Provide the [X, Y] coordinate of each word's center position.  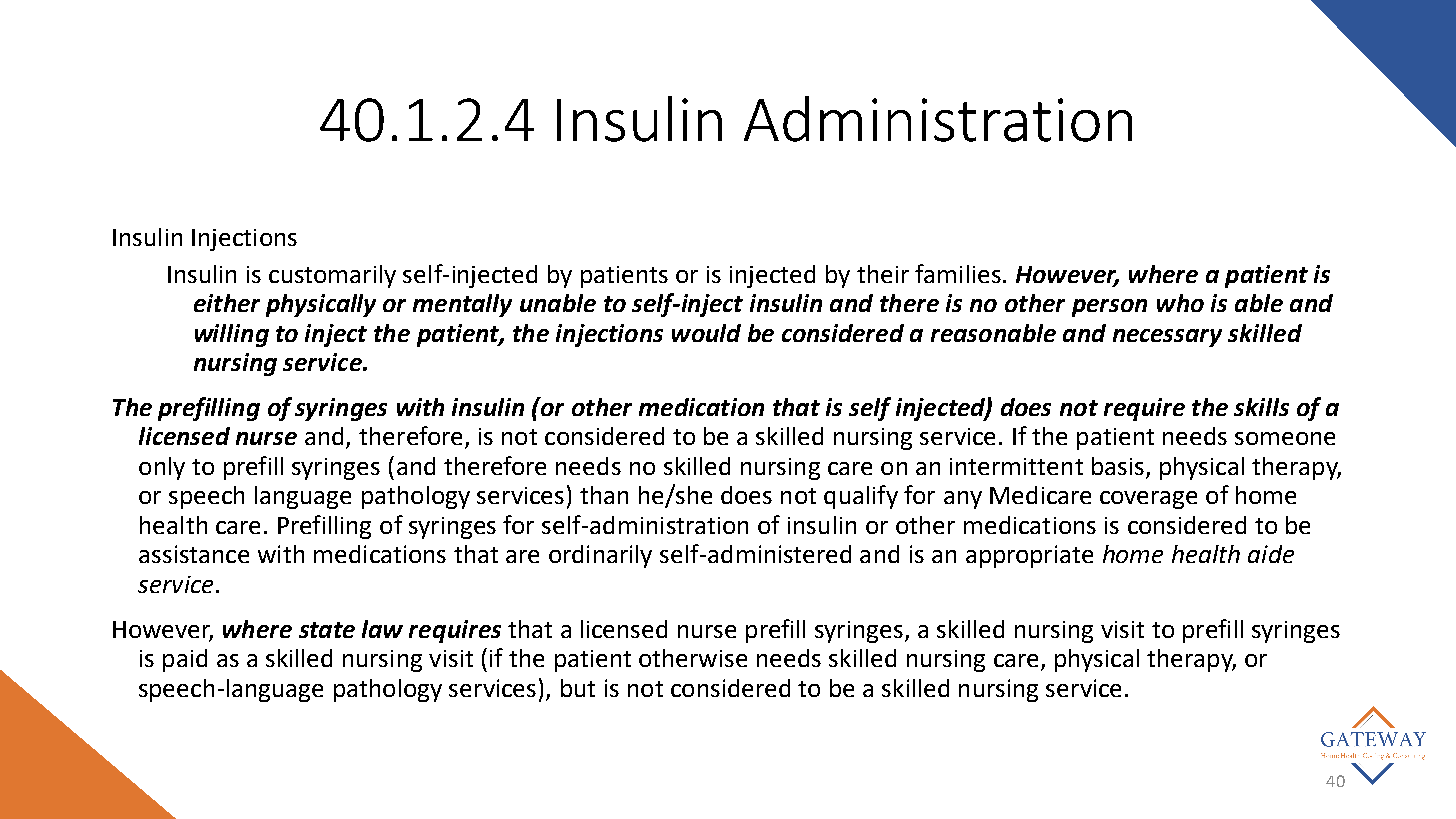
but [578, 688]
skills [1261, 407]
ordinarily [600, 556]
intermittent [1016, 466]
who [1180, 303]
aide [1271, 554]
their [883, 274]
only [162, 468]
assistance [194, 554]
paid [185, 660]
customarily [332, 276]
